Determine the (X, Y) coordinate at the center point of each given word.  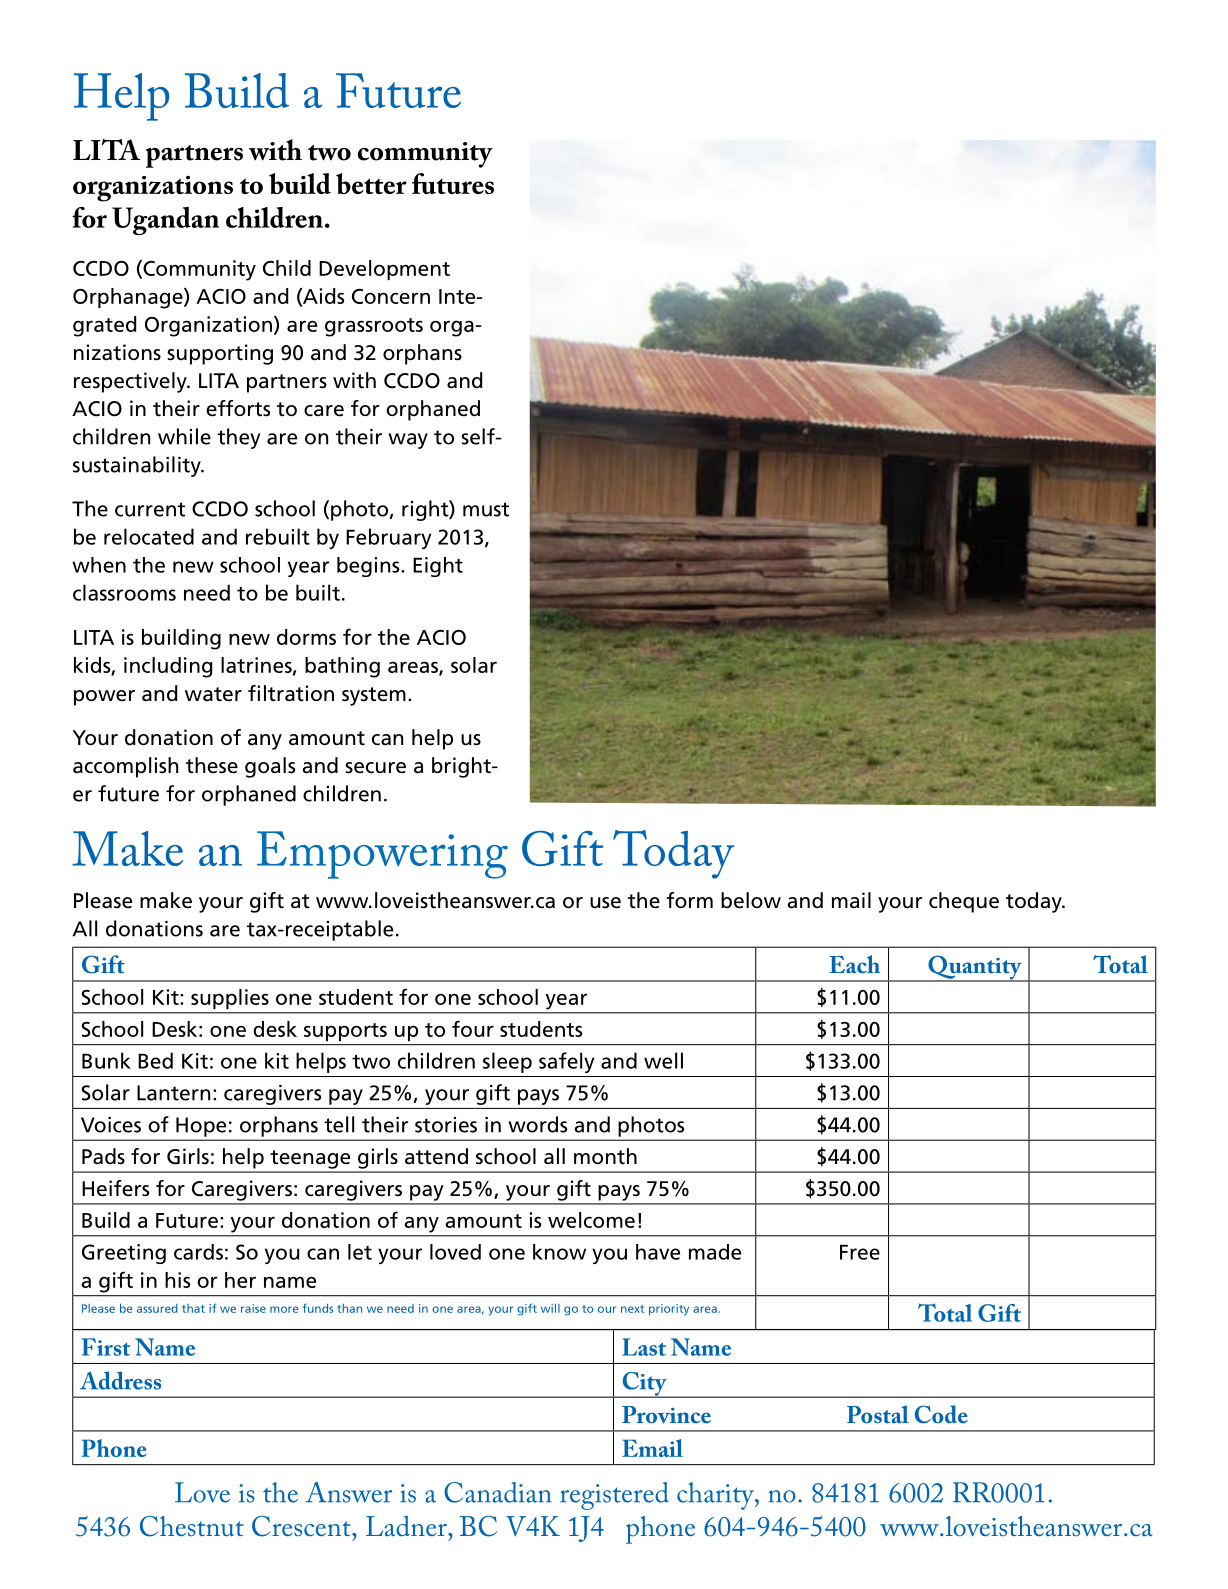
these (212, 765)
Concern (391, 296)
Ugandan (165, 221)
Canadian (498, 1492)
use (605, 903)
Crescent (302, 1526)
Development (384, 270)
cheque (964, 902)
